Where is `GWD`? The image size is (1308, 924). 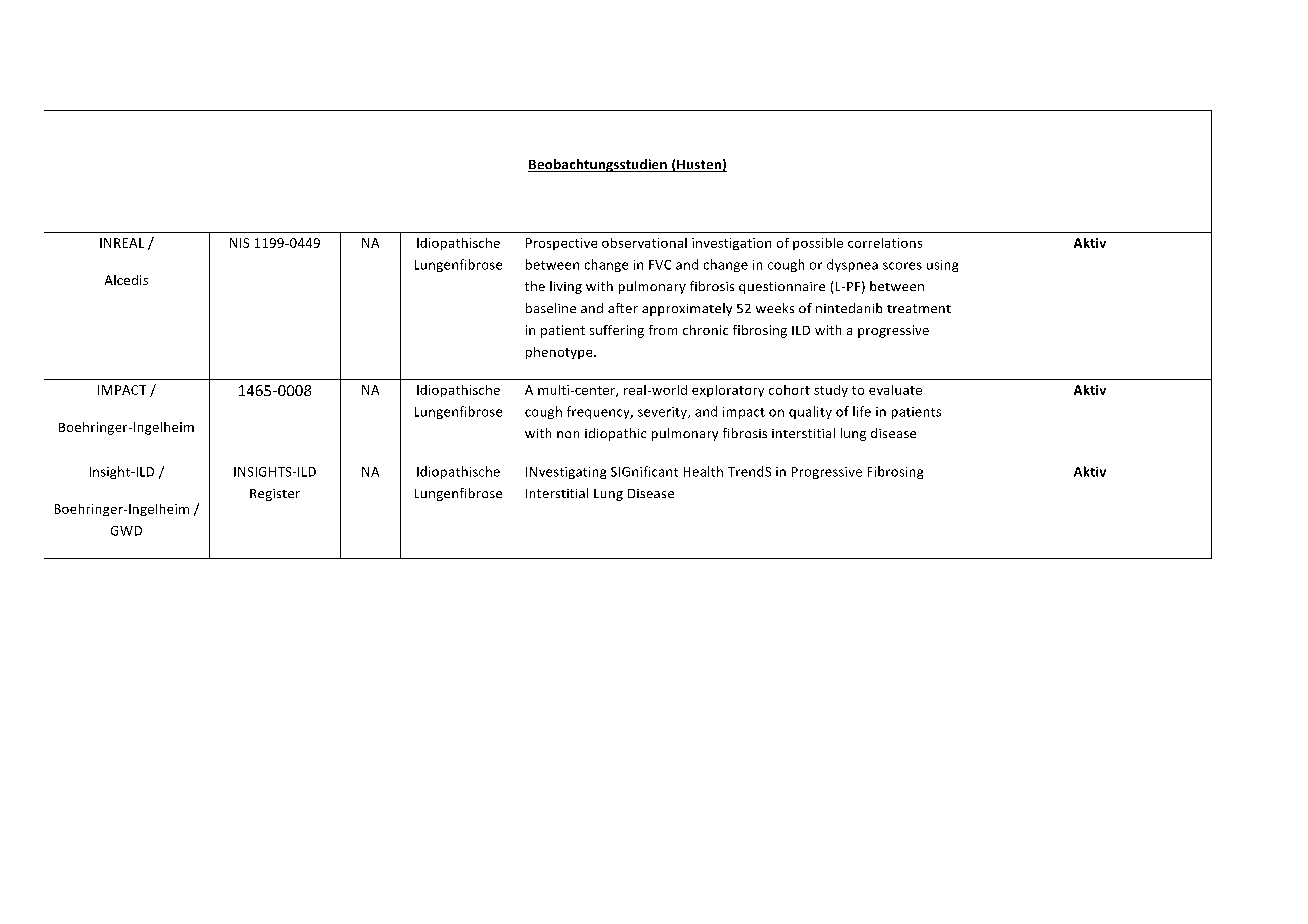 GWD is located at coordinates (126, 531).
